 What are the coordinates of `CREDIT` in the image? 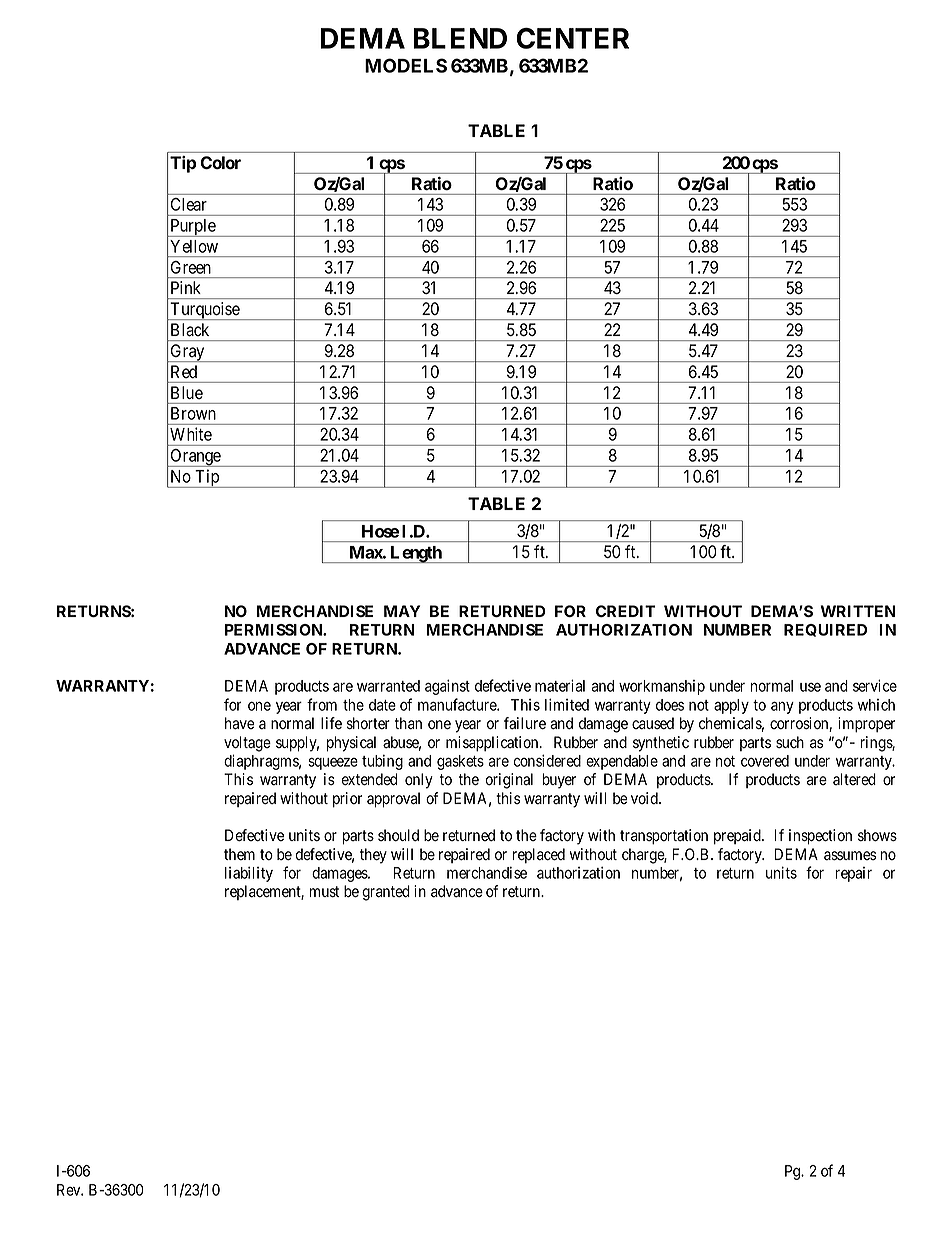 It's located at (625, 611).
